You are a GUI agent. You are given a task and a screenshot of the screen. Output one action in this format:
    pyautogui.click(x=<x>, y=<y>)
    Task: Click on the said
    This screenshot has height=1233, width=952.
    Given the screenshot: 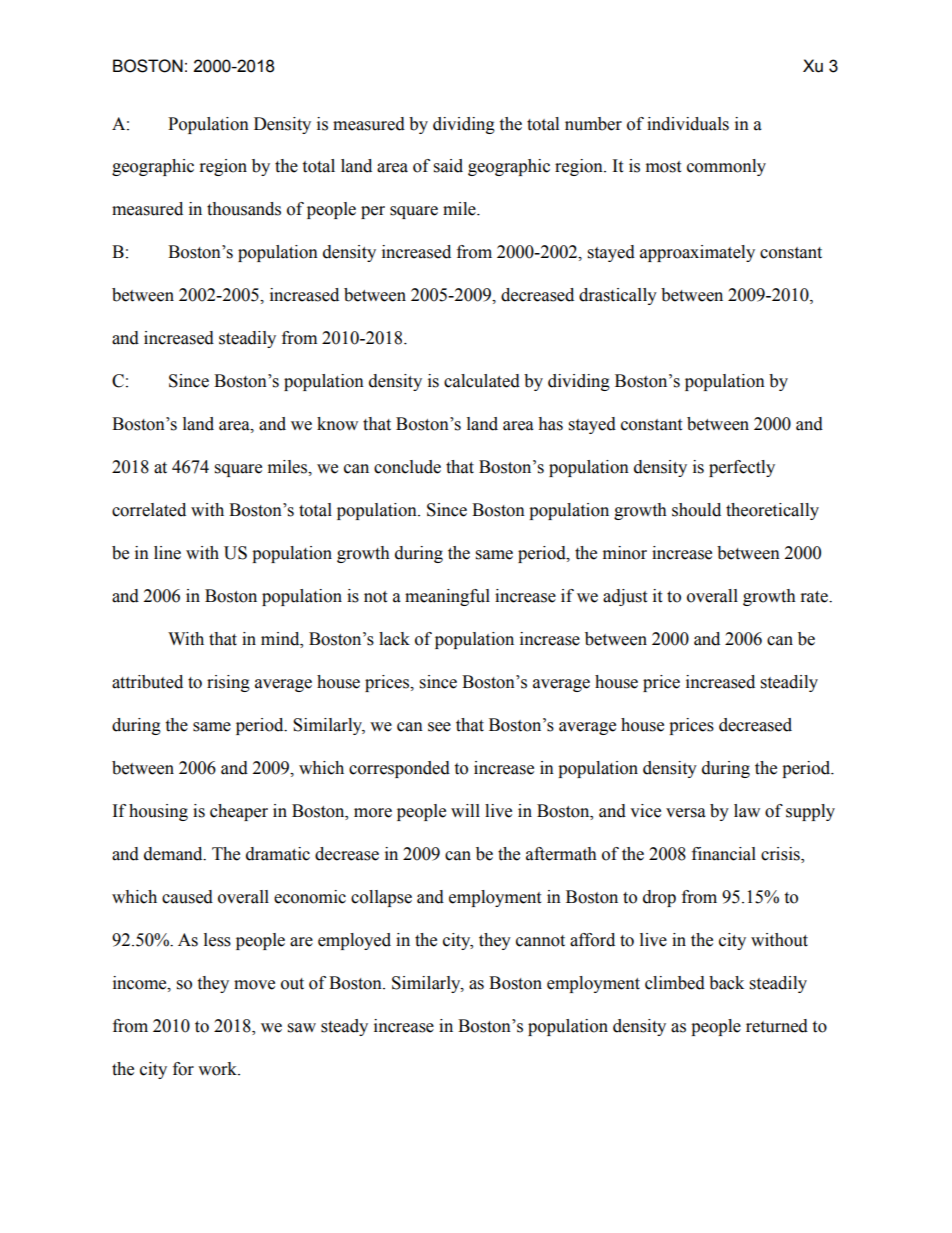 What is the action you would take?
    pyautogui.click(x=448, y=166)
